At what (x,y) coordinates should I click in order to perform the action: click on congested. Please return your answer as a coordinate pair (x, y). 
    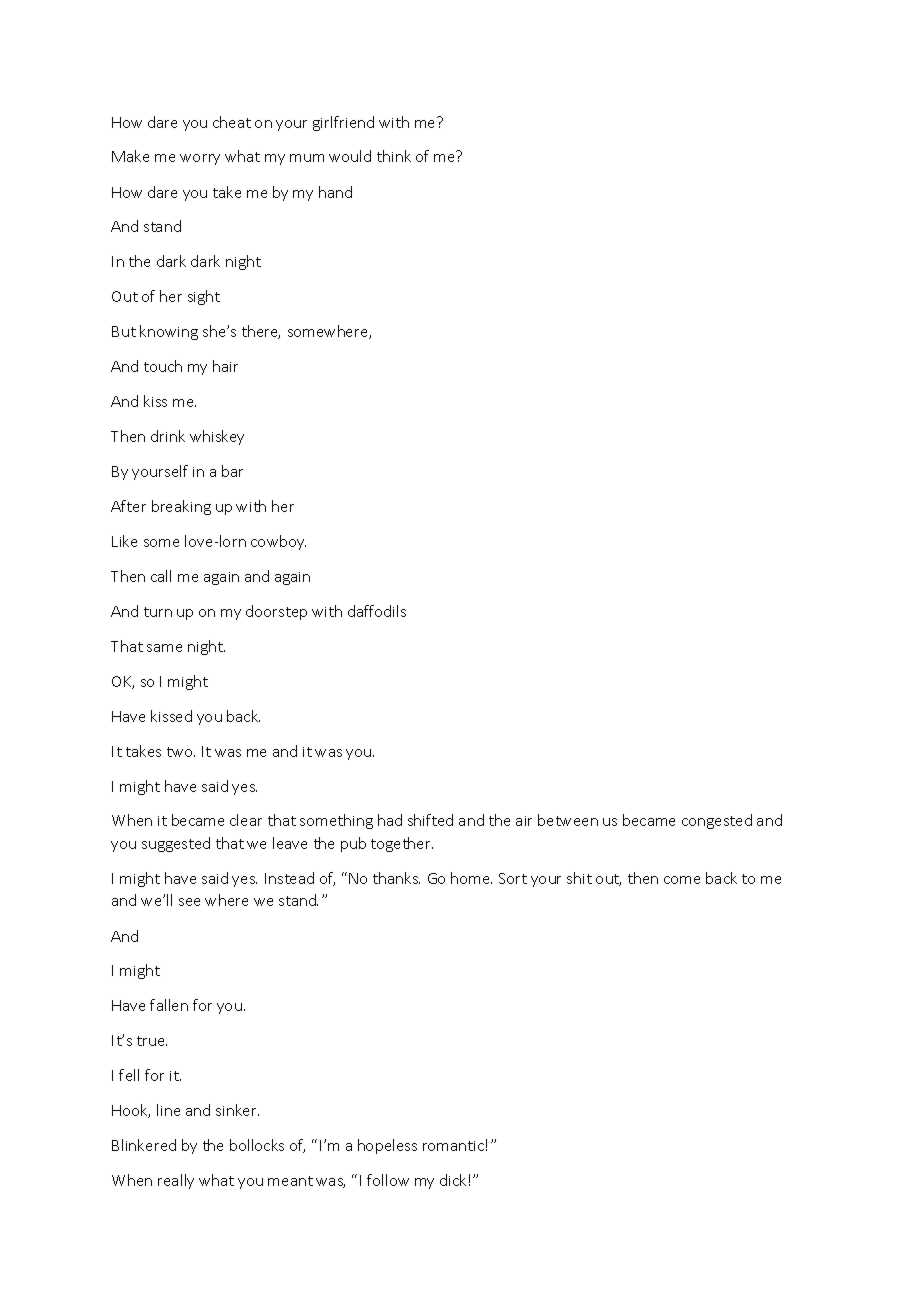
    Looking at the image, I should click on (717, 821).
